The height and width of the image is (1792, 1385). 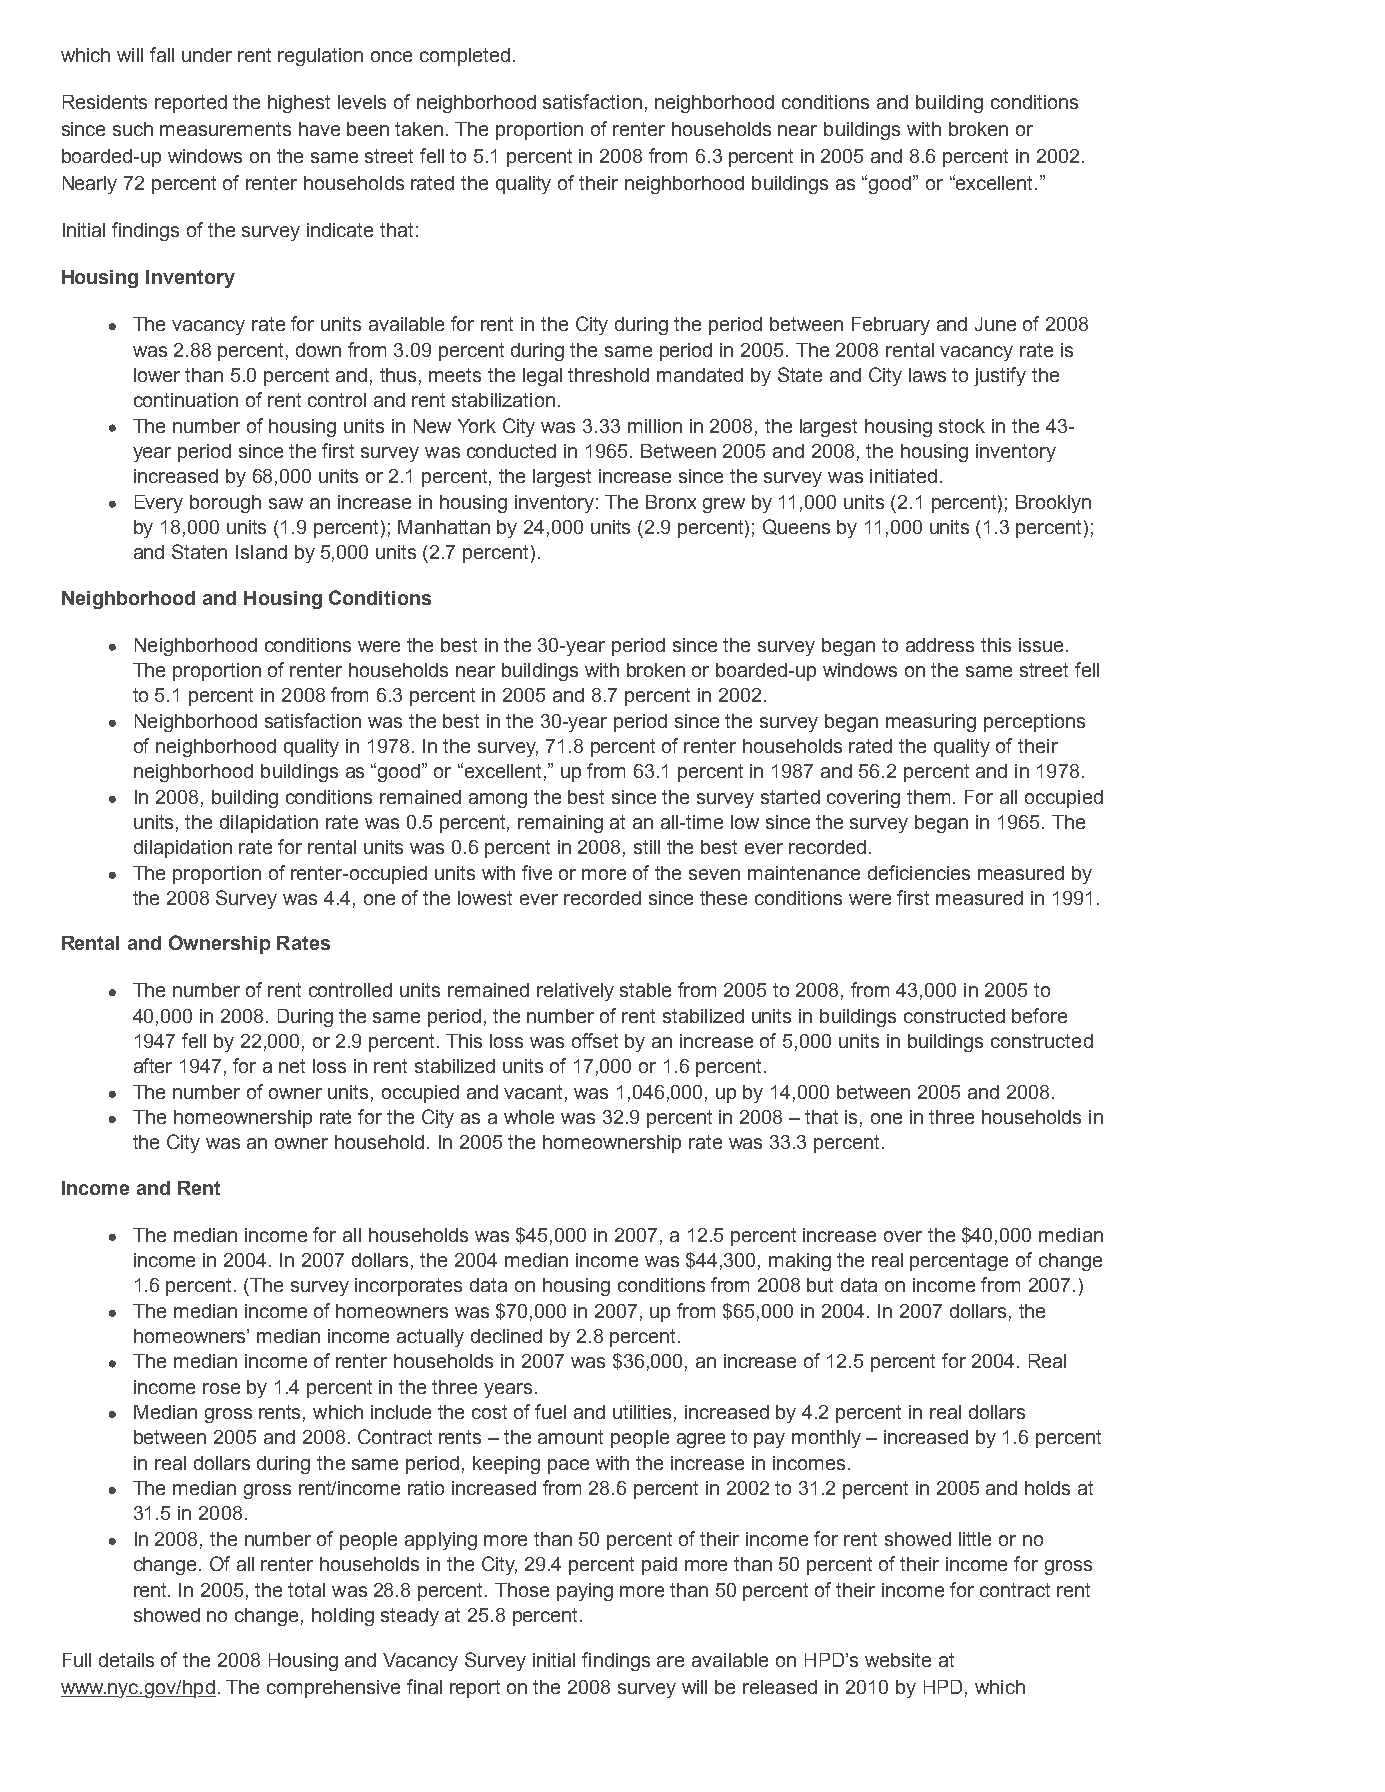 What do you see at coordinates (465, 57) in the image?
I see `completed` at bounding box center [465, 57].
